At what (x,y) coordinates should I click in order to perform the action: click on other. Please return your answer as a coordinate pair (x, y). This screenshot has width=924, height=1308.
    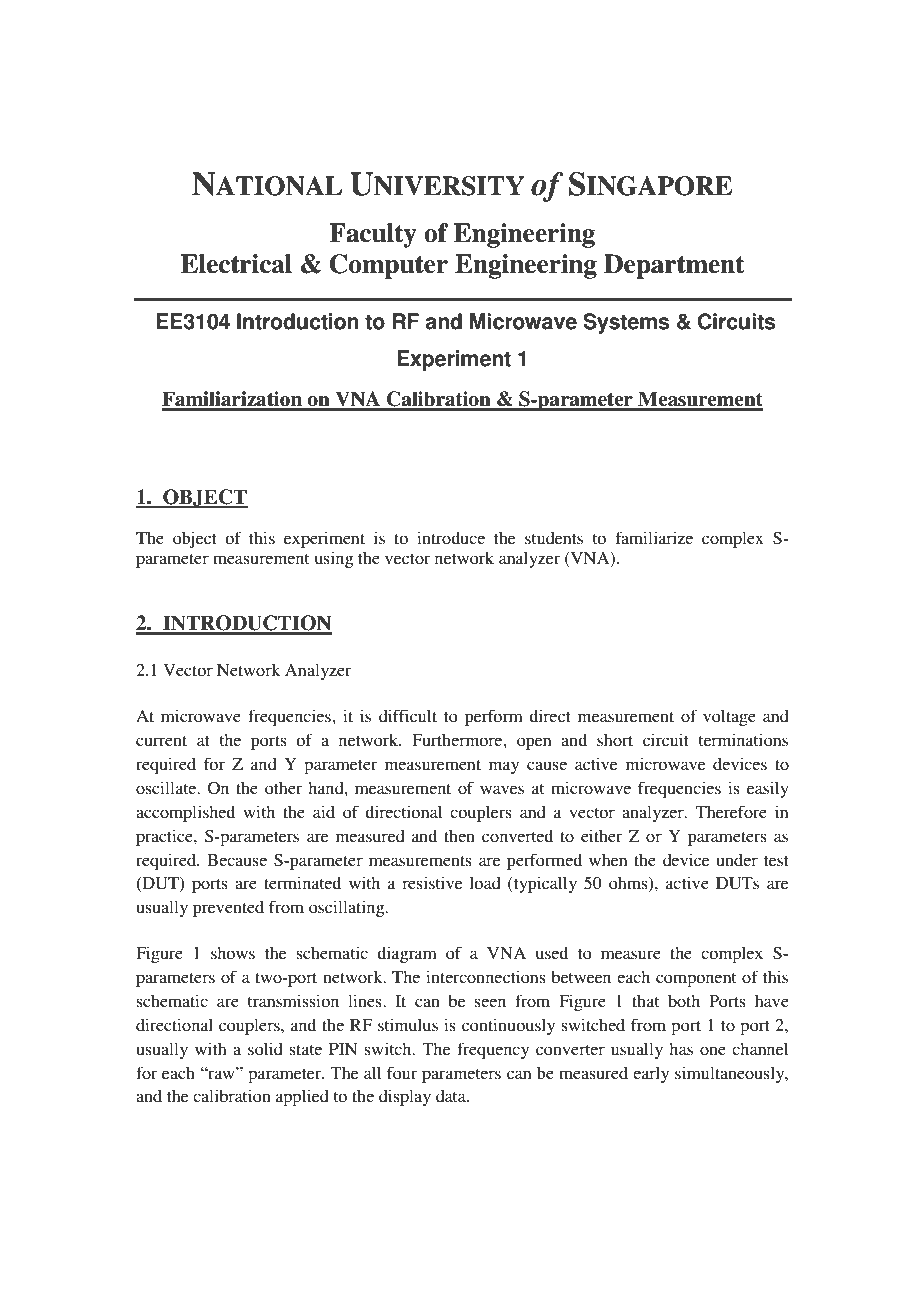
    Looking at the image, I should click on (283, 788).
